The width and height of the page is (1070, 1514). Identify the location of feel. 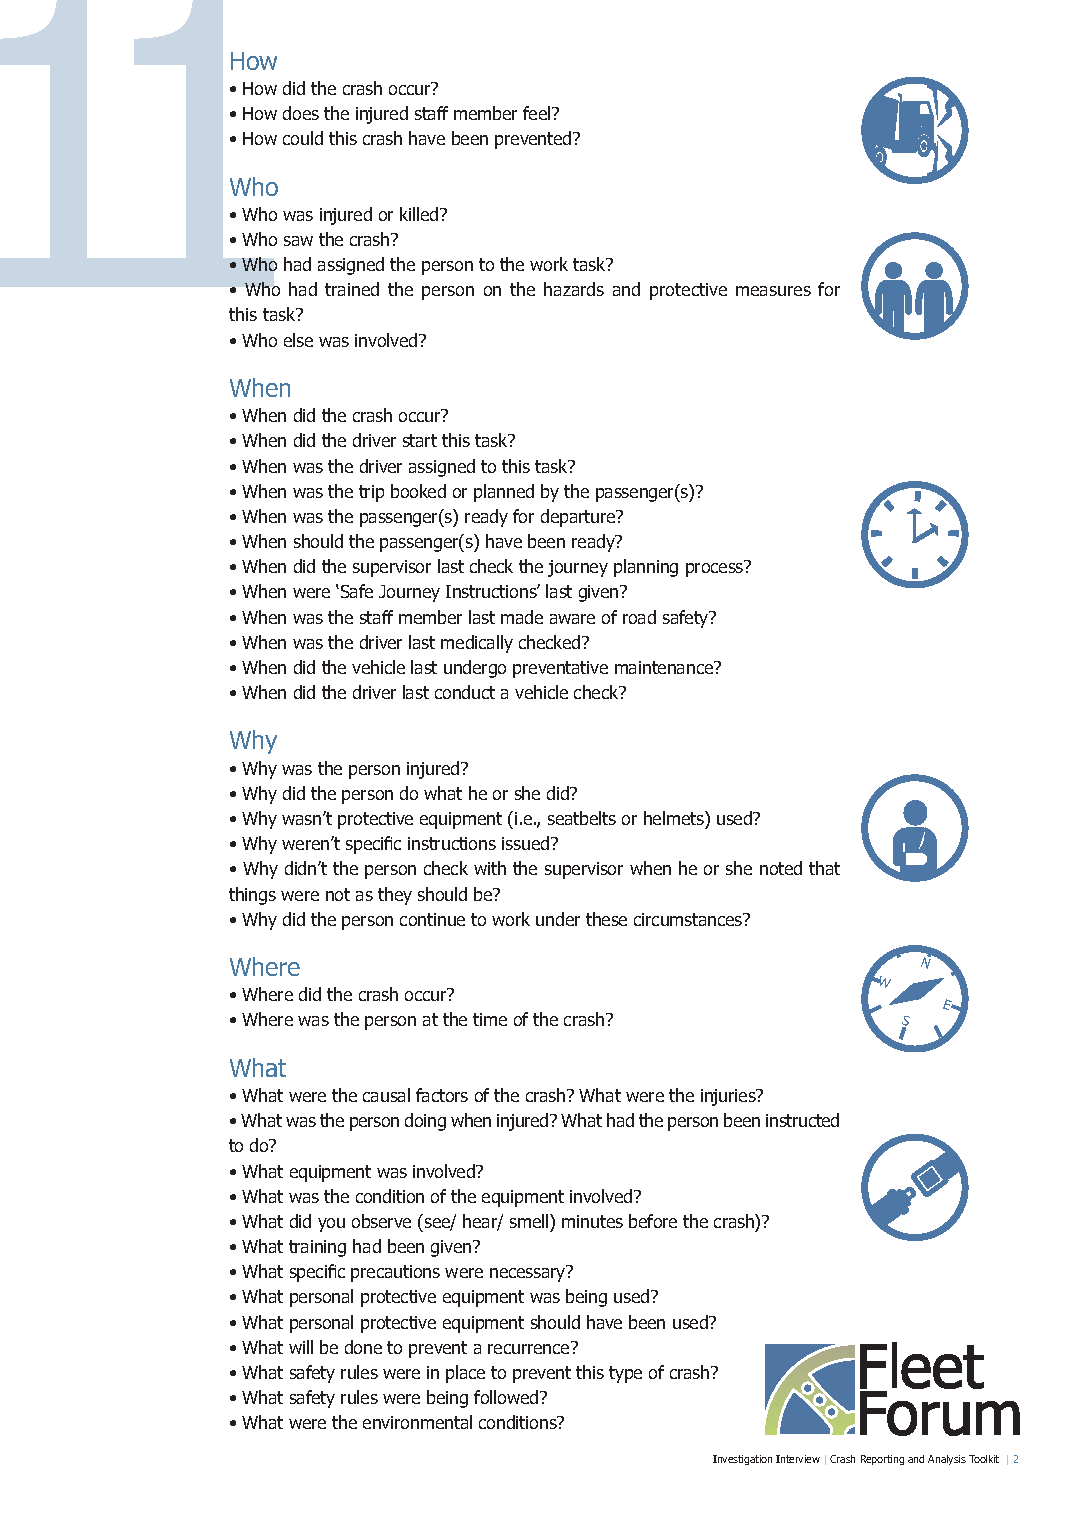
(538, 113).
